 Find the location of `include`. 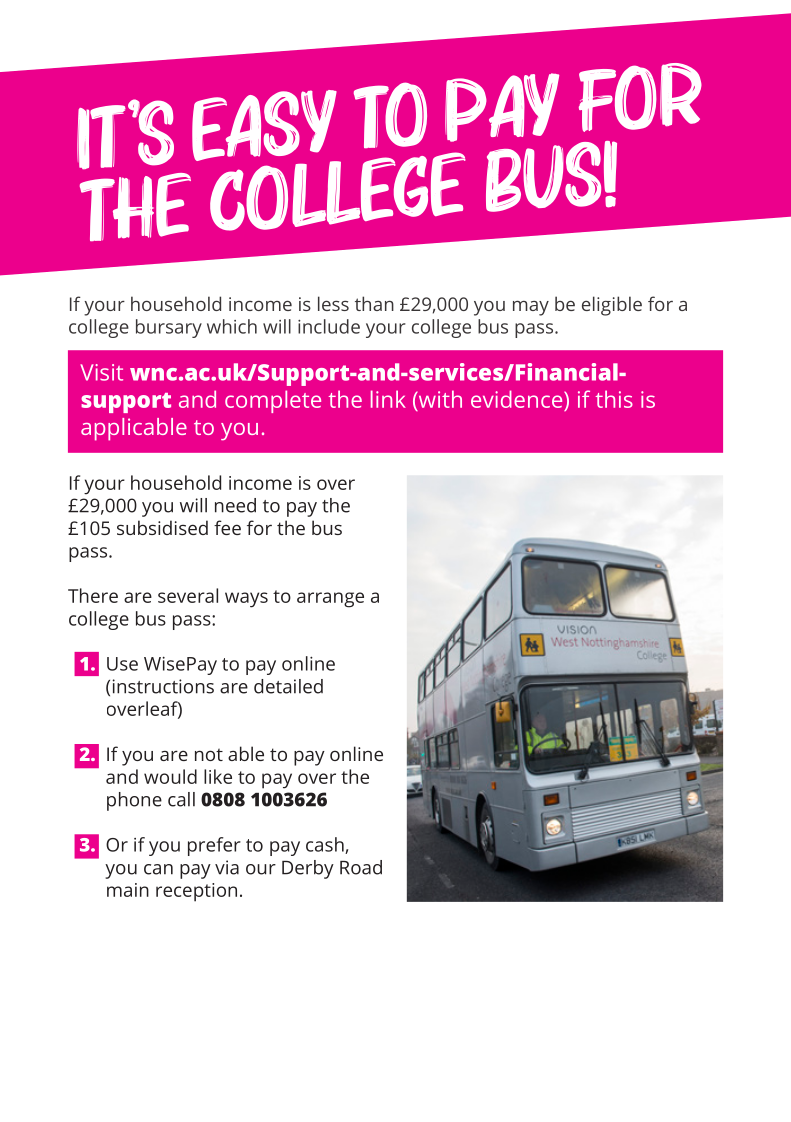

include is located at coordinates (329, 326).
